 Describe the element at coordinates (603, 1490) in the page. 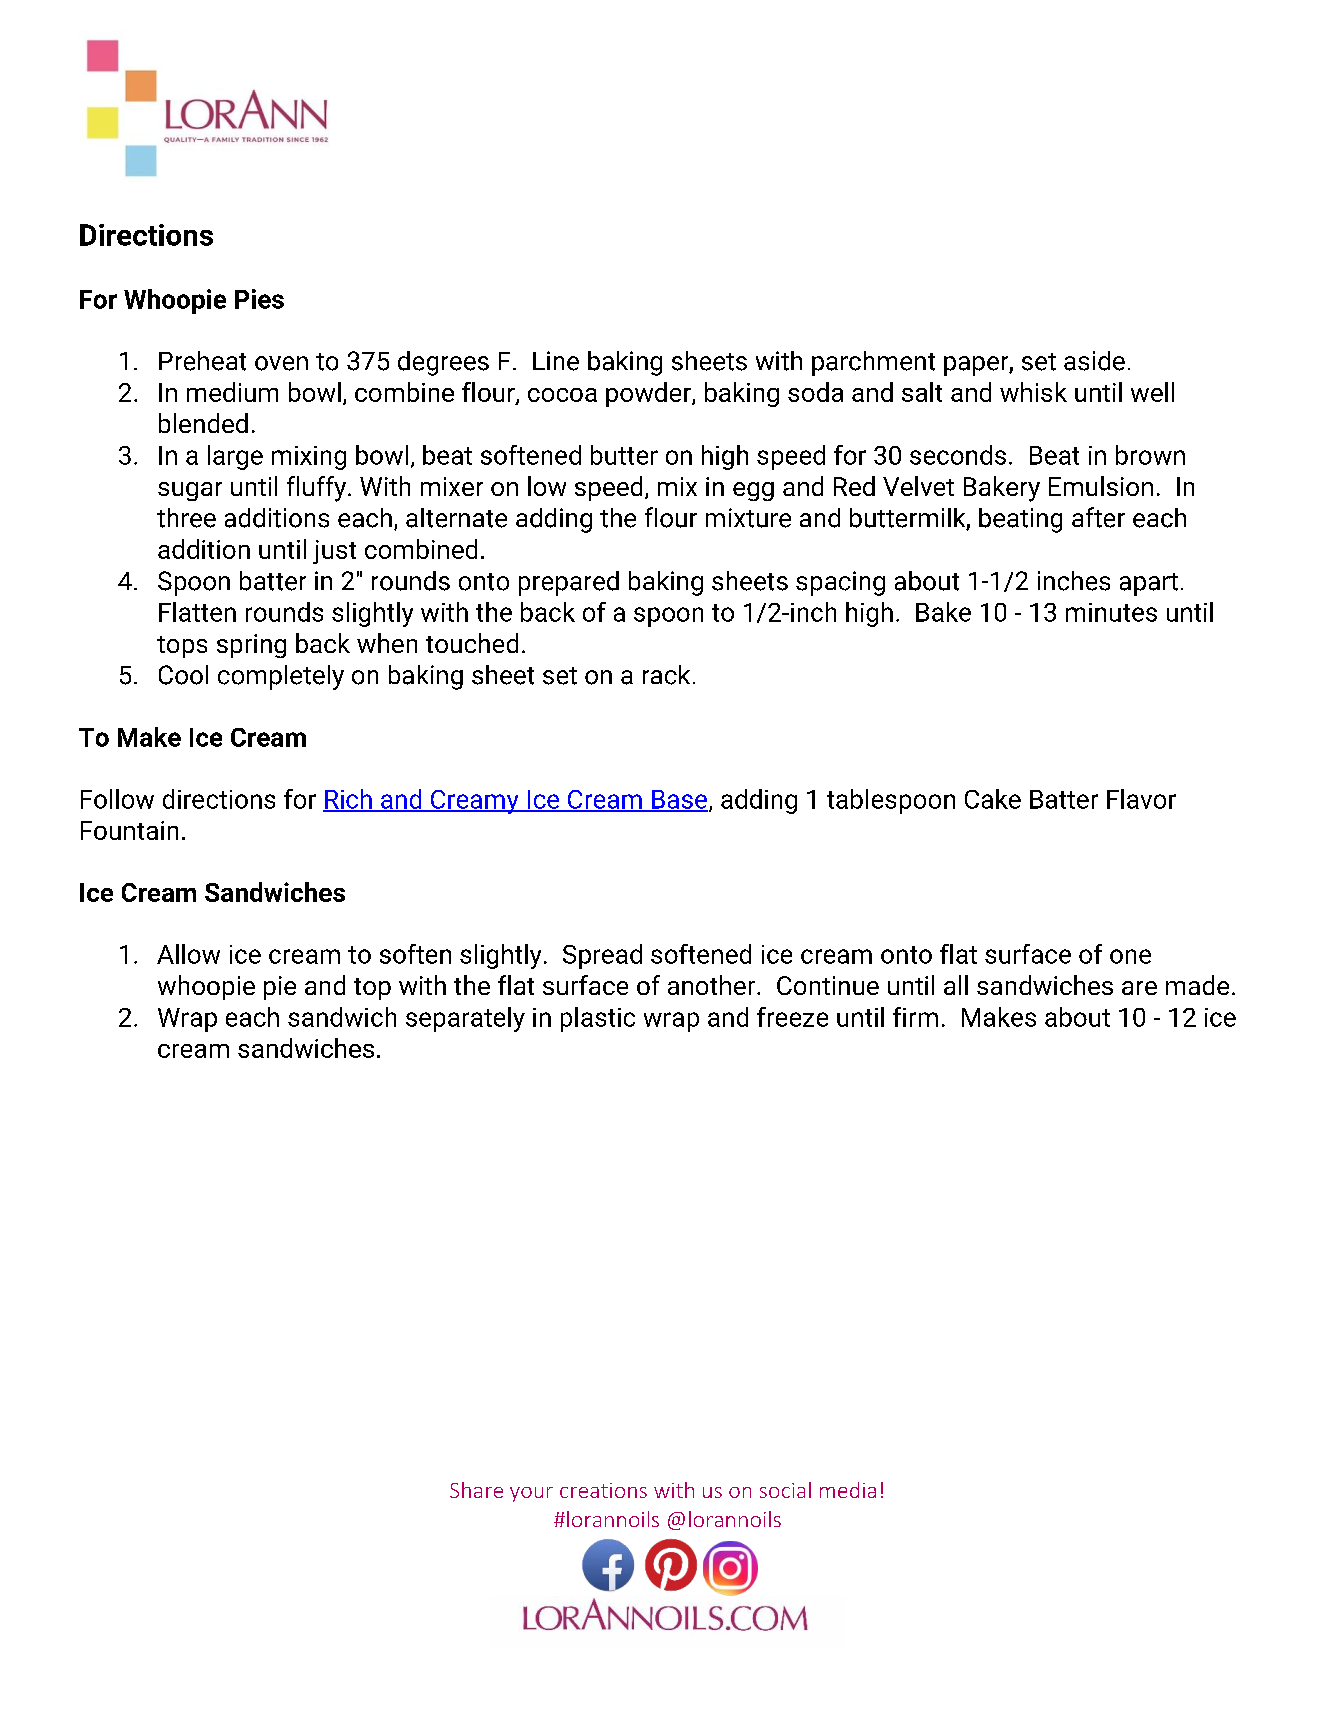

I see `creations` at that location.
